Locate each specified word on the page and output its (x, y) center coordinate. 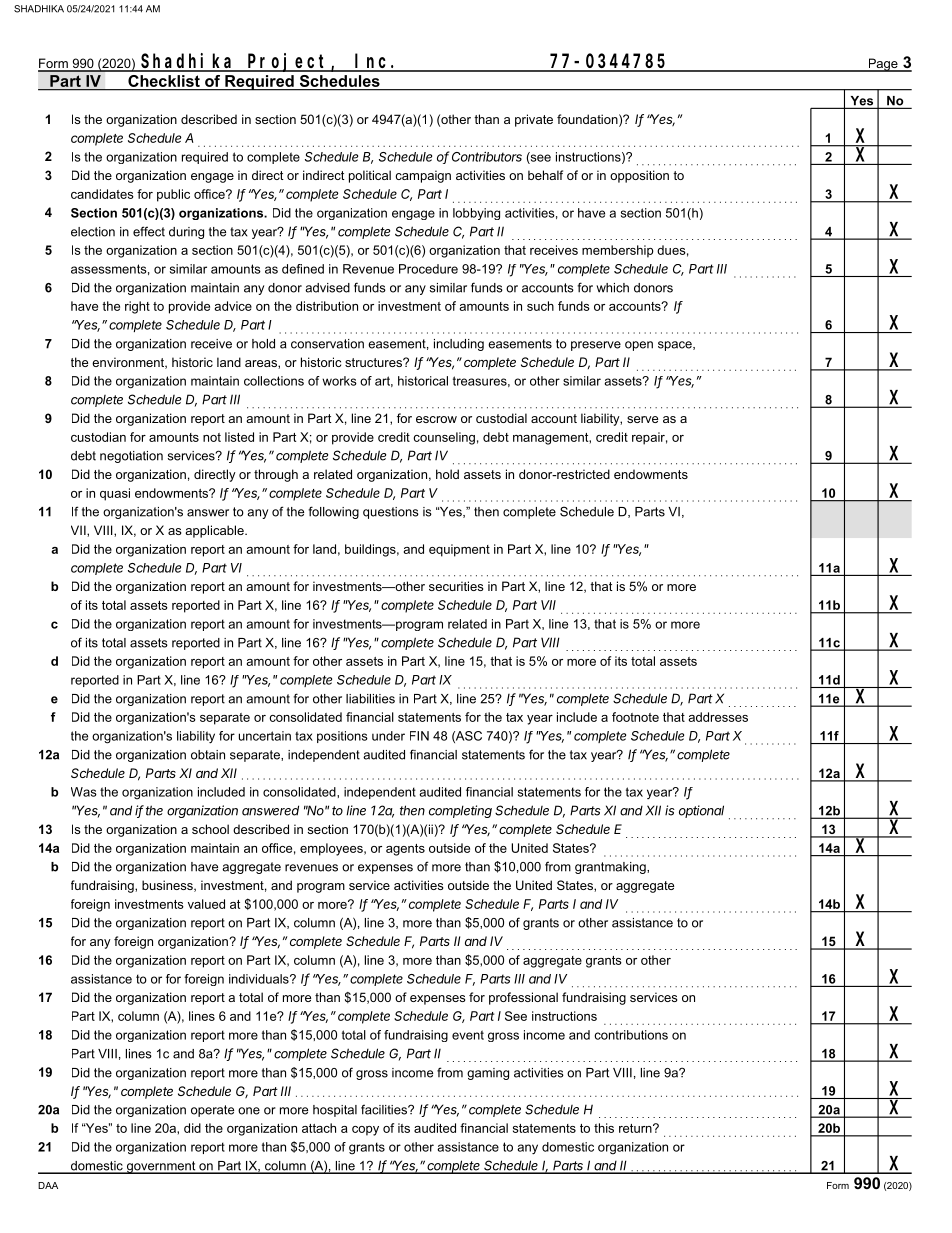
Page (883, 65)
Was (84, 792)
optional (701, 811)
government (161, 1167)
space (676, 346)
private (534, 120)
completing (460, 811)
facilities (385, 1109)
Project (289, 62)
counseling (444, 438)
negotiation (131, 457)
